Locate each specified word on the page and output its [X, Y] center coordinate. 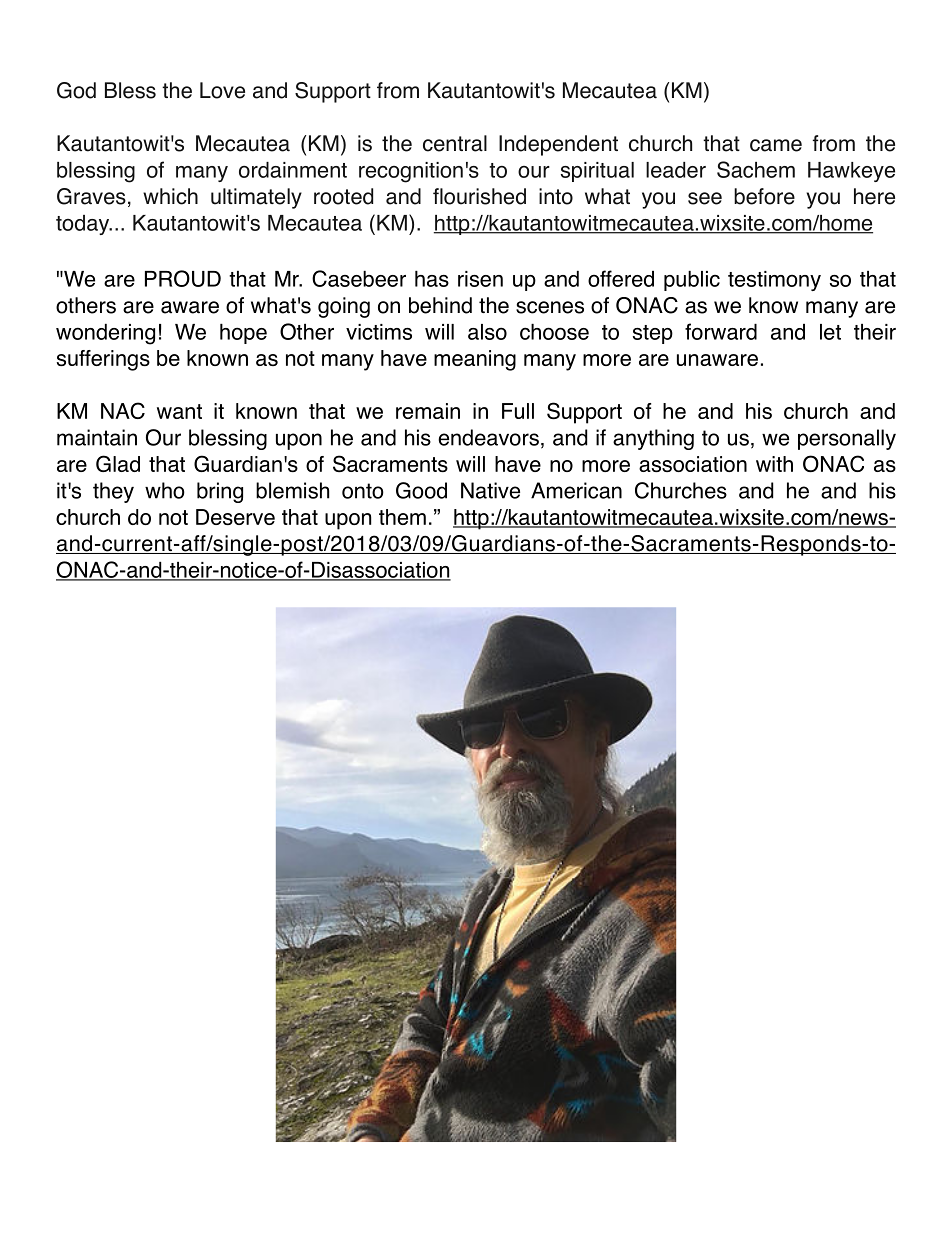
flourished [479, 196]
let [830, 332]
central [455, 143]
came [776, 145]
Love [222, 90]
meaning [475, 360]
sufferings [103, 360]
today [83, 225]
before [764, 196]
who [165, 490]
